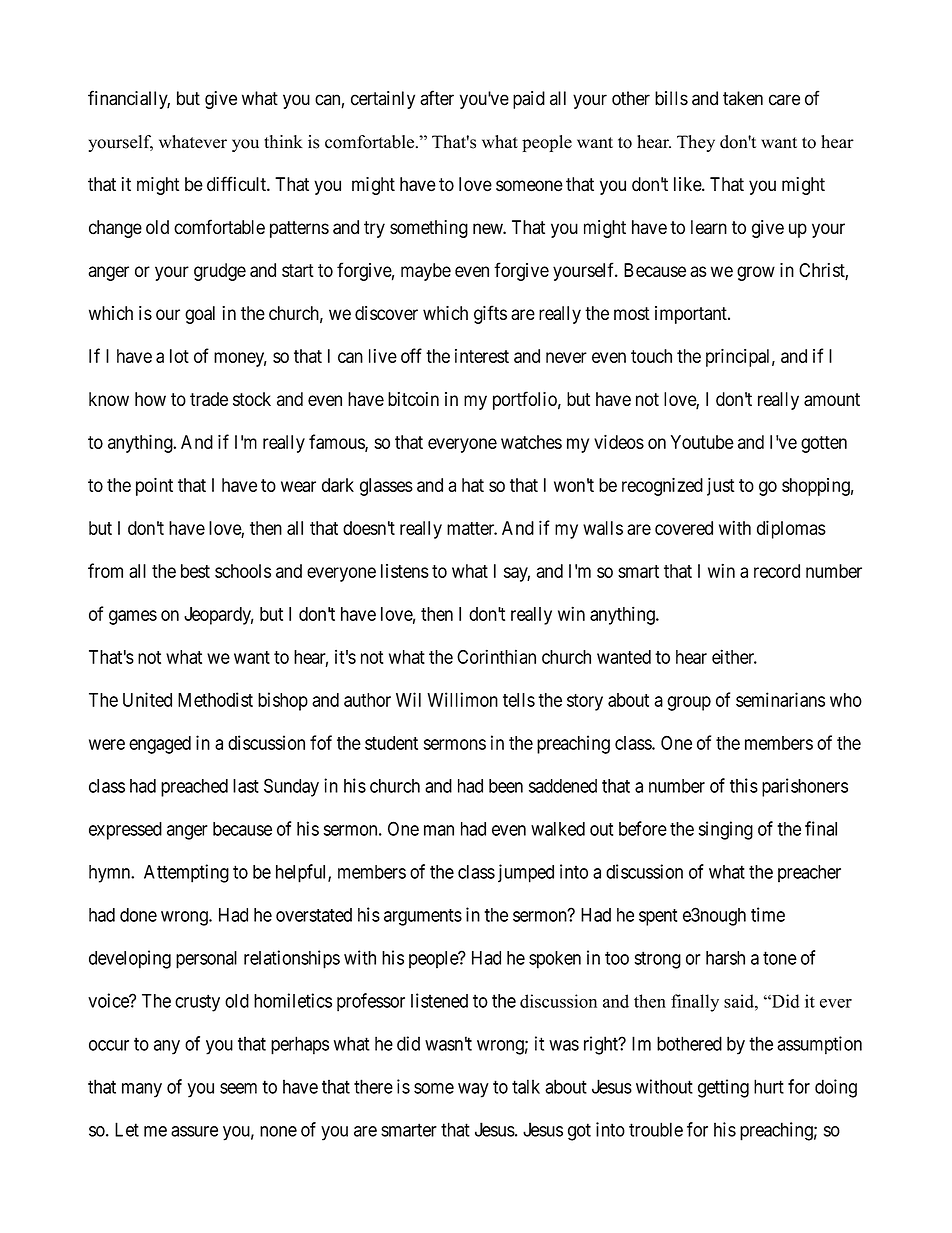 Image resolution: width=952 pixels, height=1233 pixels. I want to click on preached, so click(194, 788).
